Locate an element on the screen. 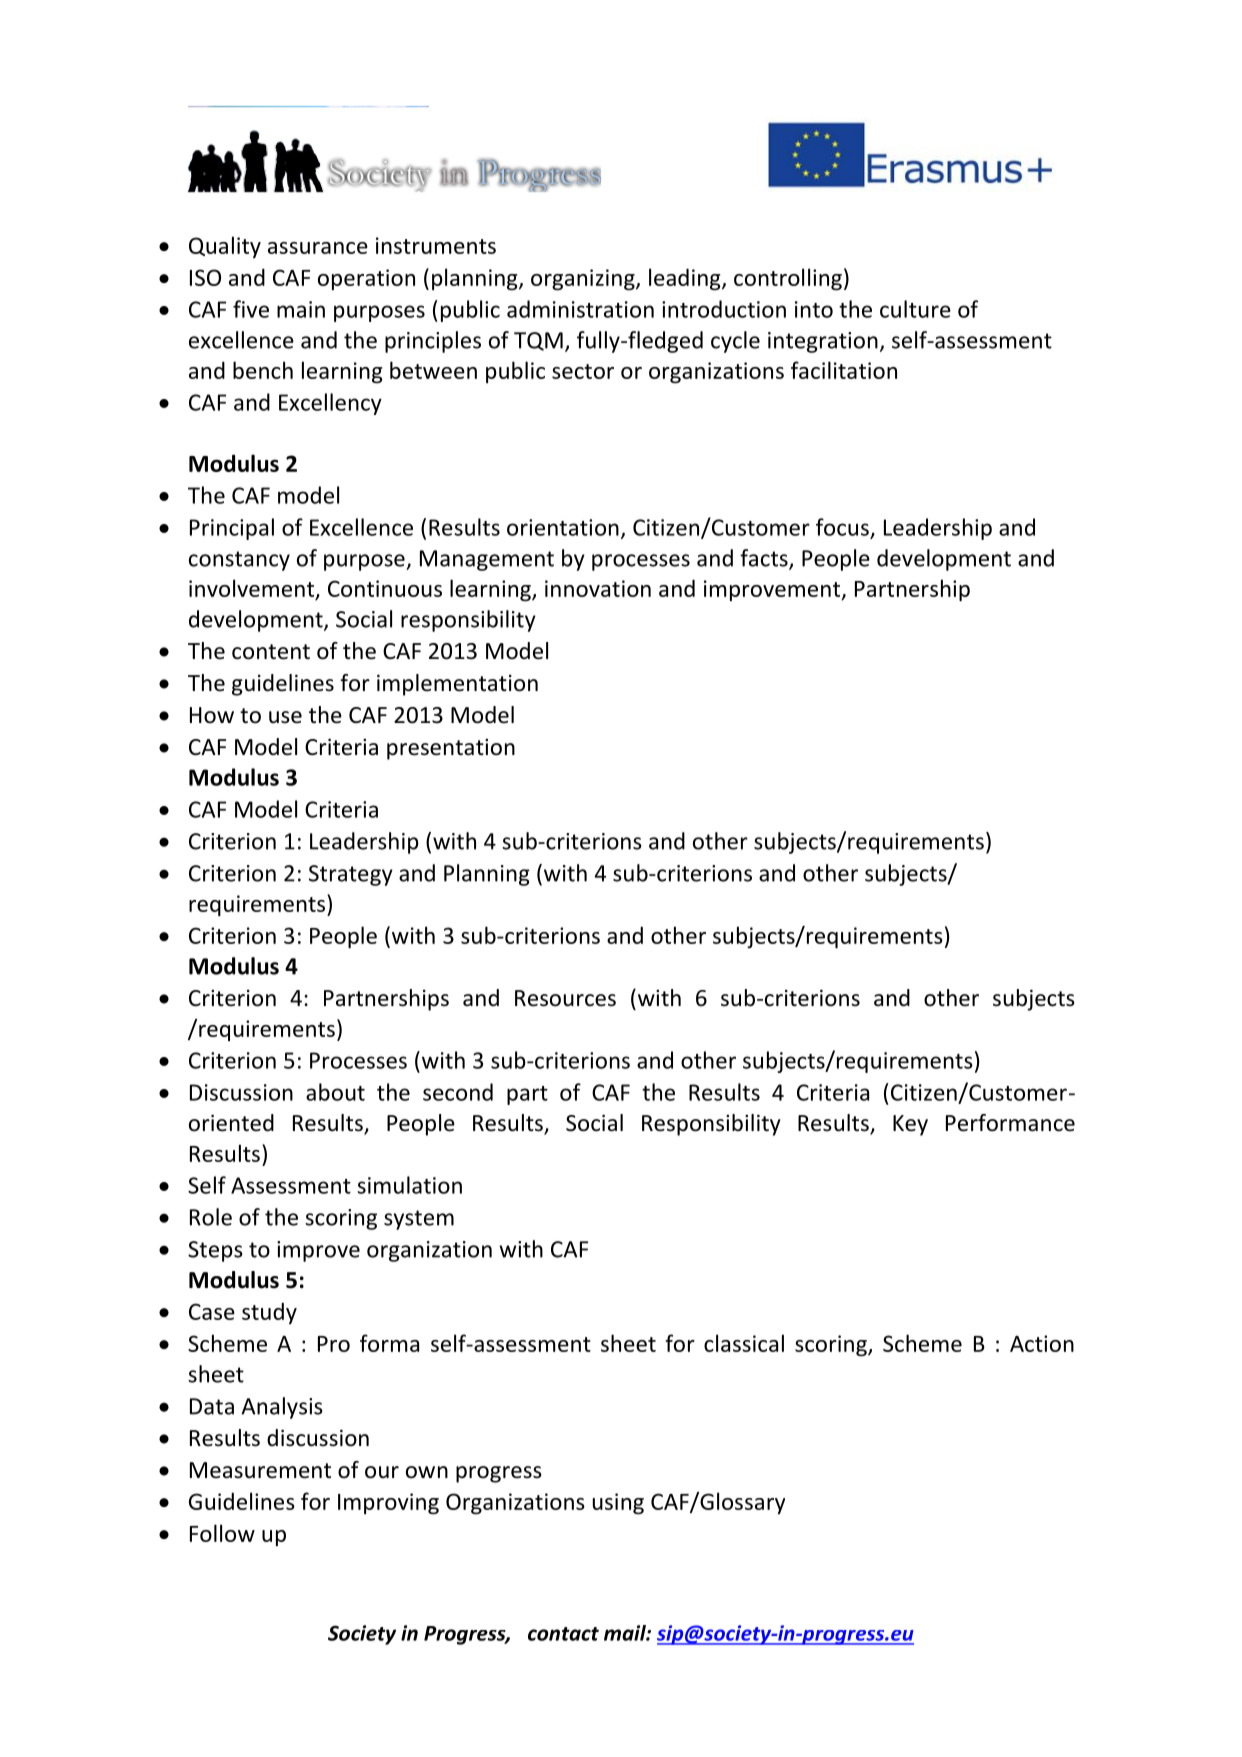 The width and height of the screenshot is (1242, 1757). organizing is located at coordinates (584, 280).
